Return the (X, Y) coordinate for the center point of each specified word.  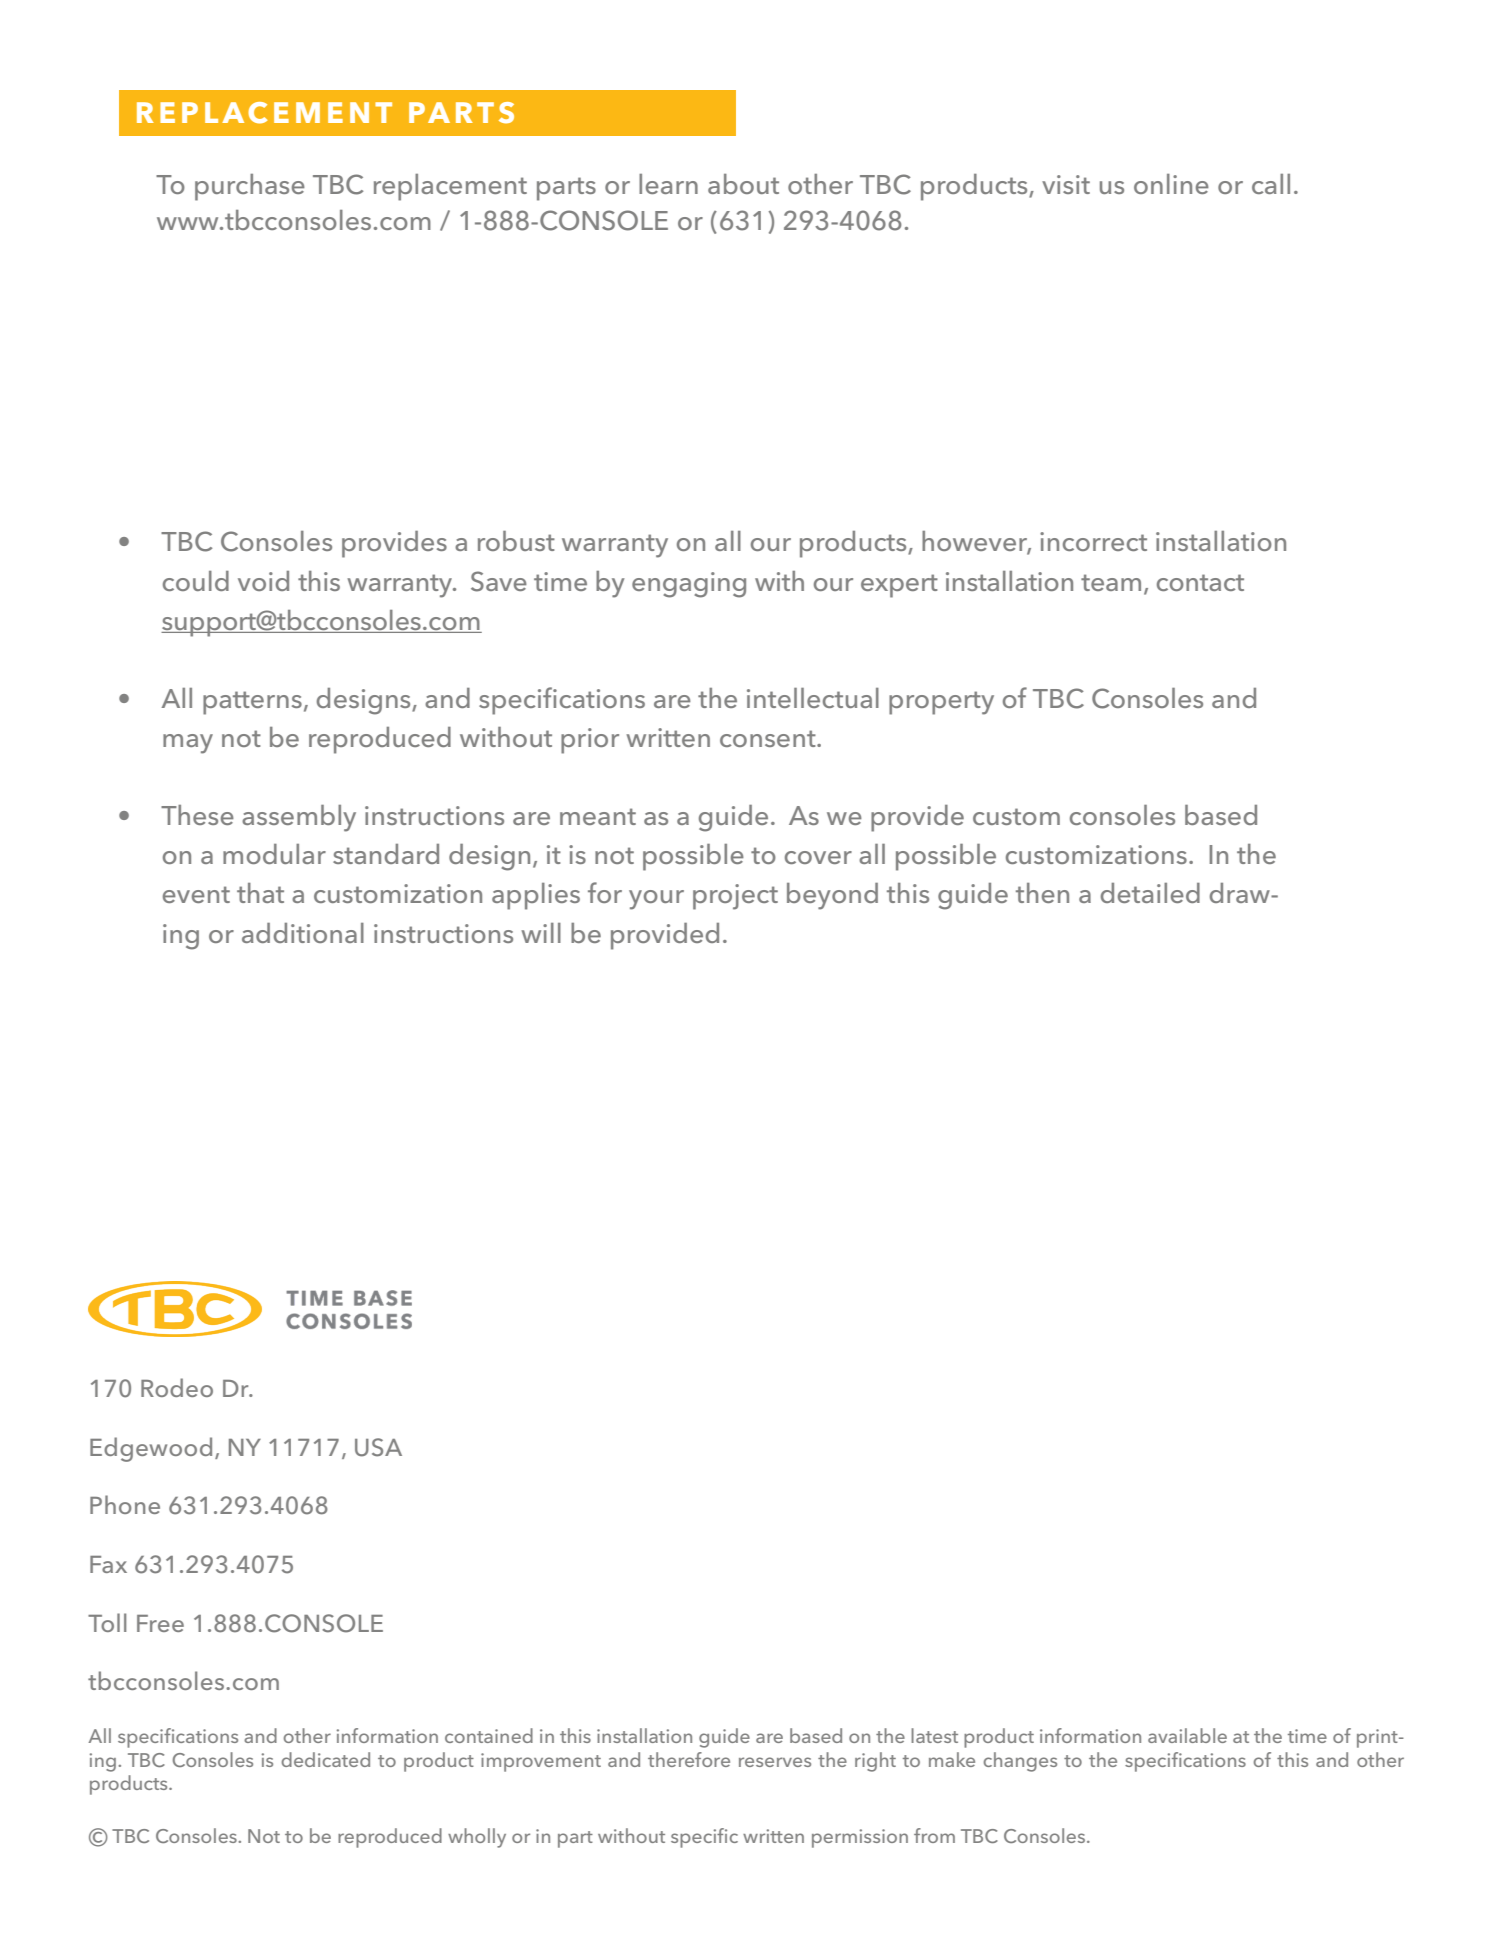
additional (303, 933)
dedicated (325, 1759)
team (1111, 582)
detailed (1150, 893)
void (263, 581)
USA (378, 1447)
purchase (250, 187)
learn (668, 184)
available (1187, 1735)
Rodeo (177, 1387)
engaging (689, 585)
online (1171, 184)
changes (1020, 1762)
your (656, 900)
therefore (689, 1759)
